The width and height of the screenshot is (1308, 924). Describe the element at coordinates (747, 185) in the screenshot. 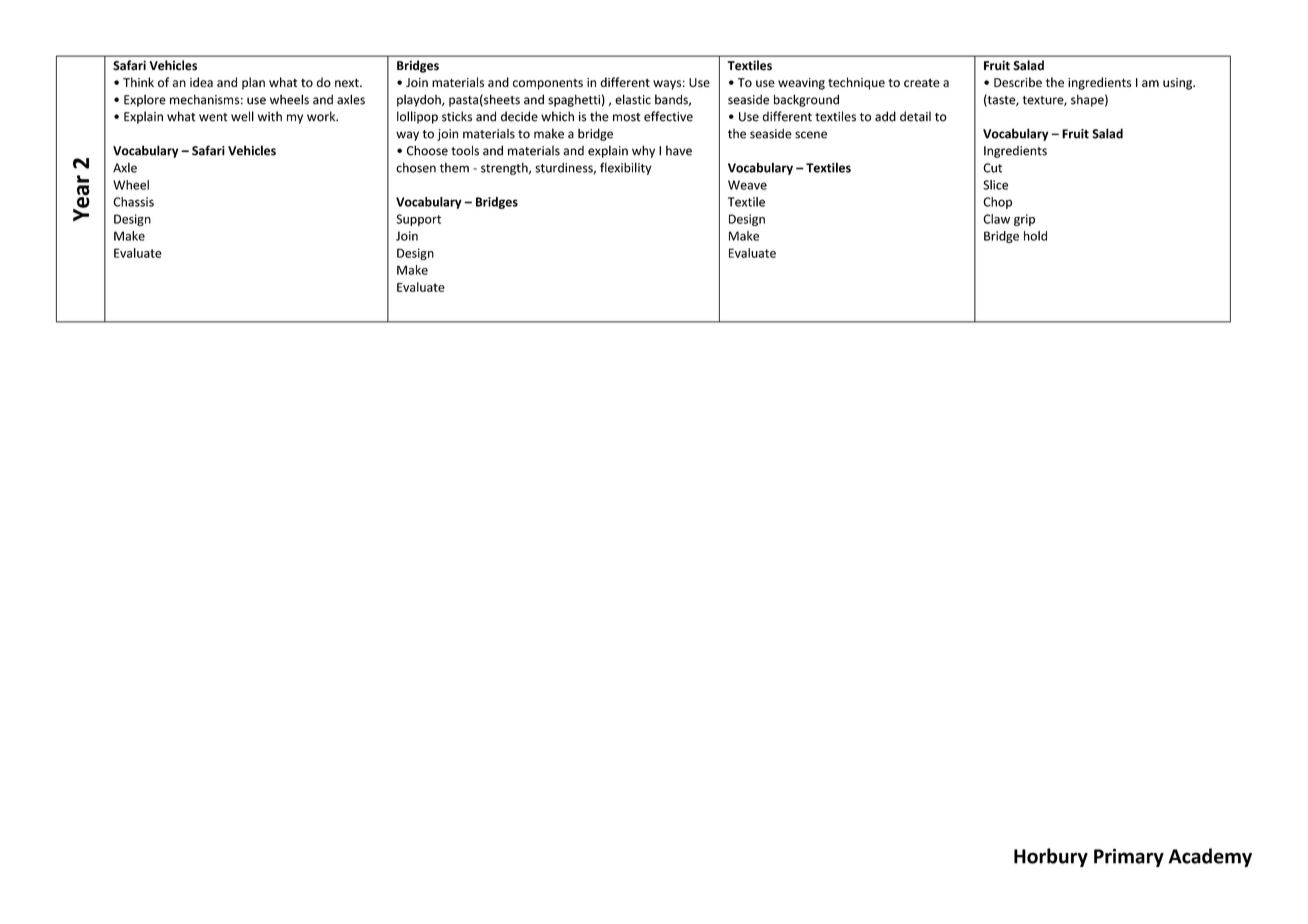

I see `Weave` at that location.
